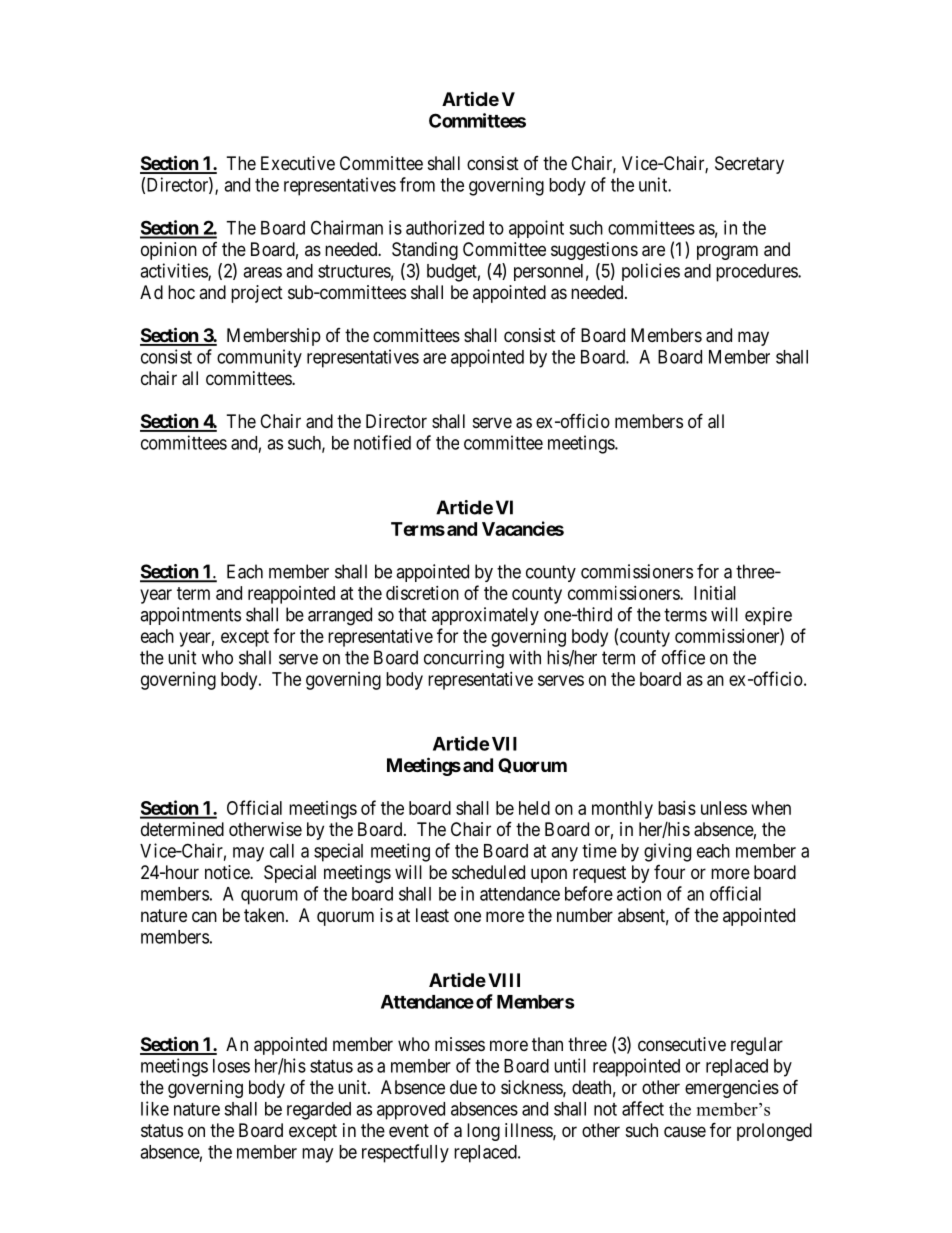 This screenshot has height=1233, width=952. I want to click on policies, so click(651, 272).
